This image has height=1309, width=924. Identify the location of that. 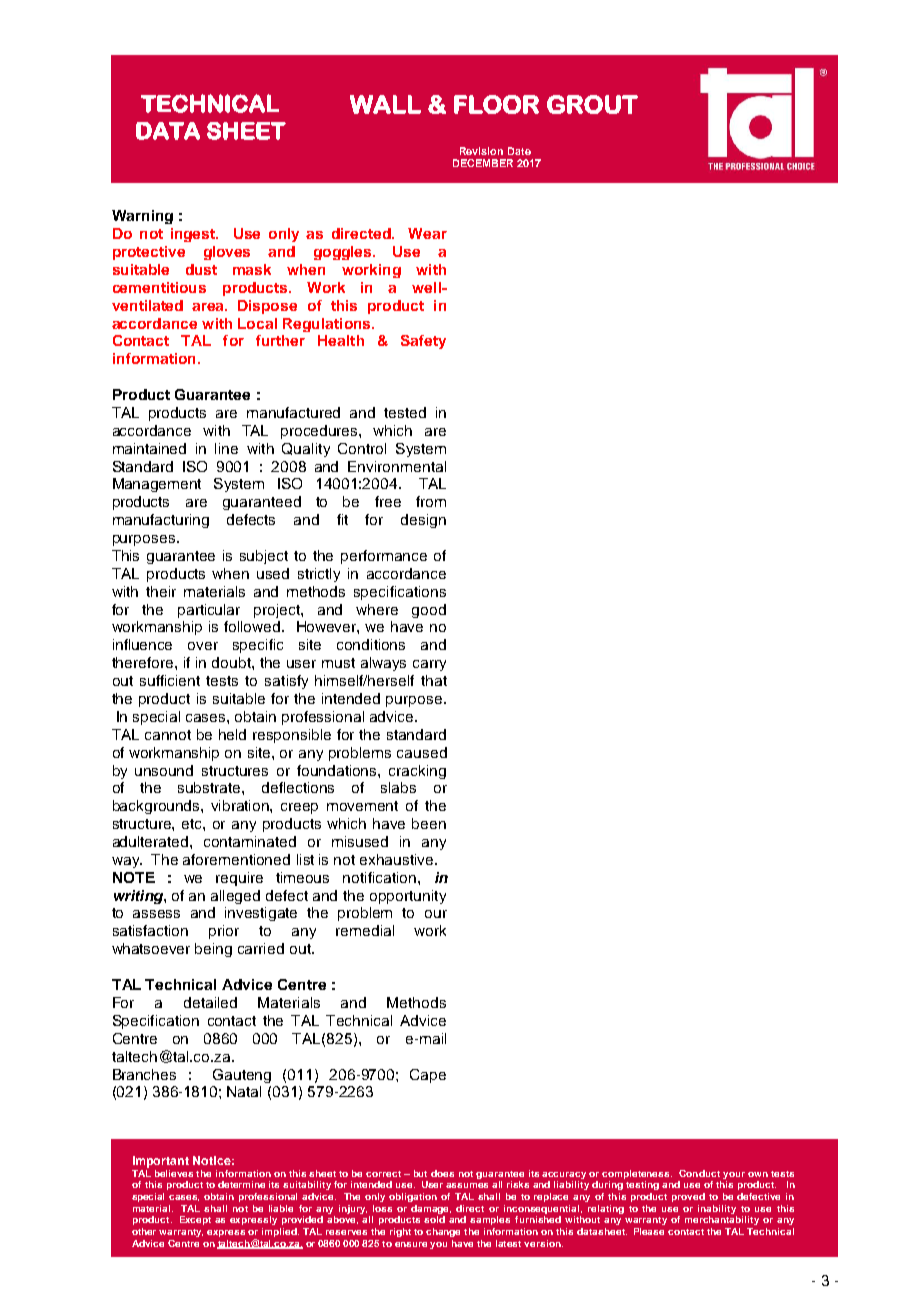
(434, 680).
